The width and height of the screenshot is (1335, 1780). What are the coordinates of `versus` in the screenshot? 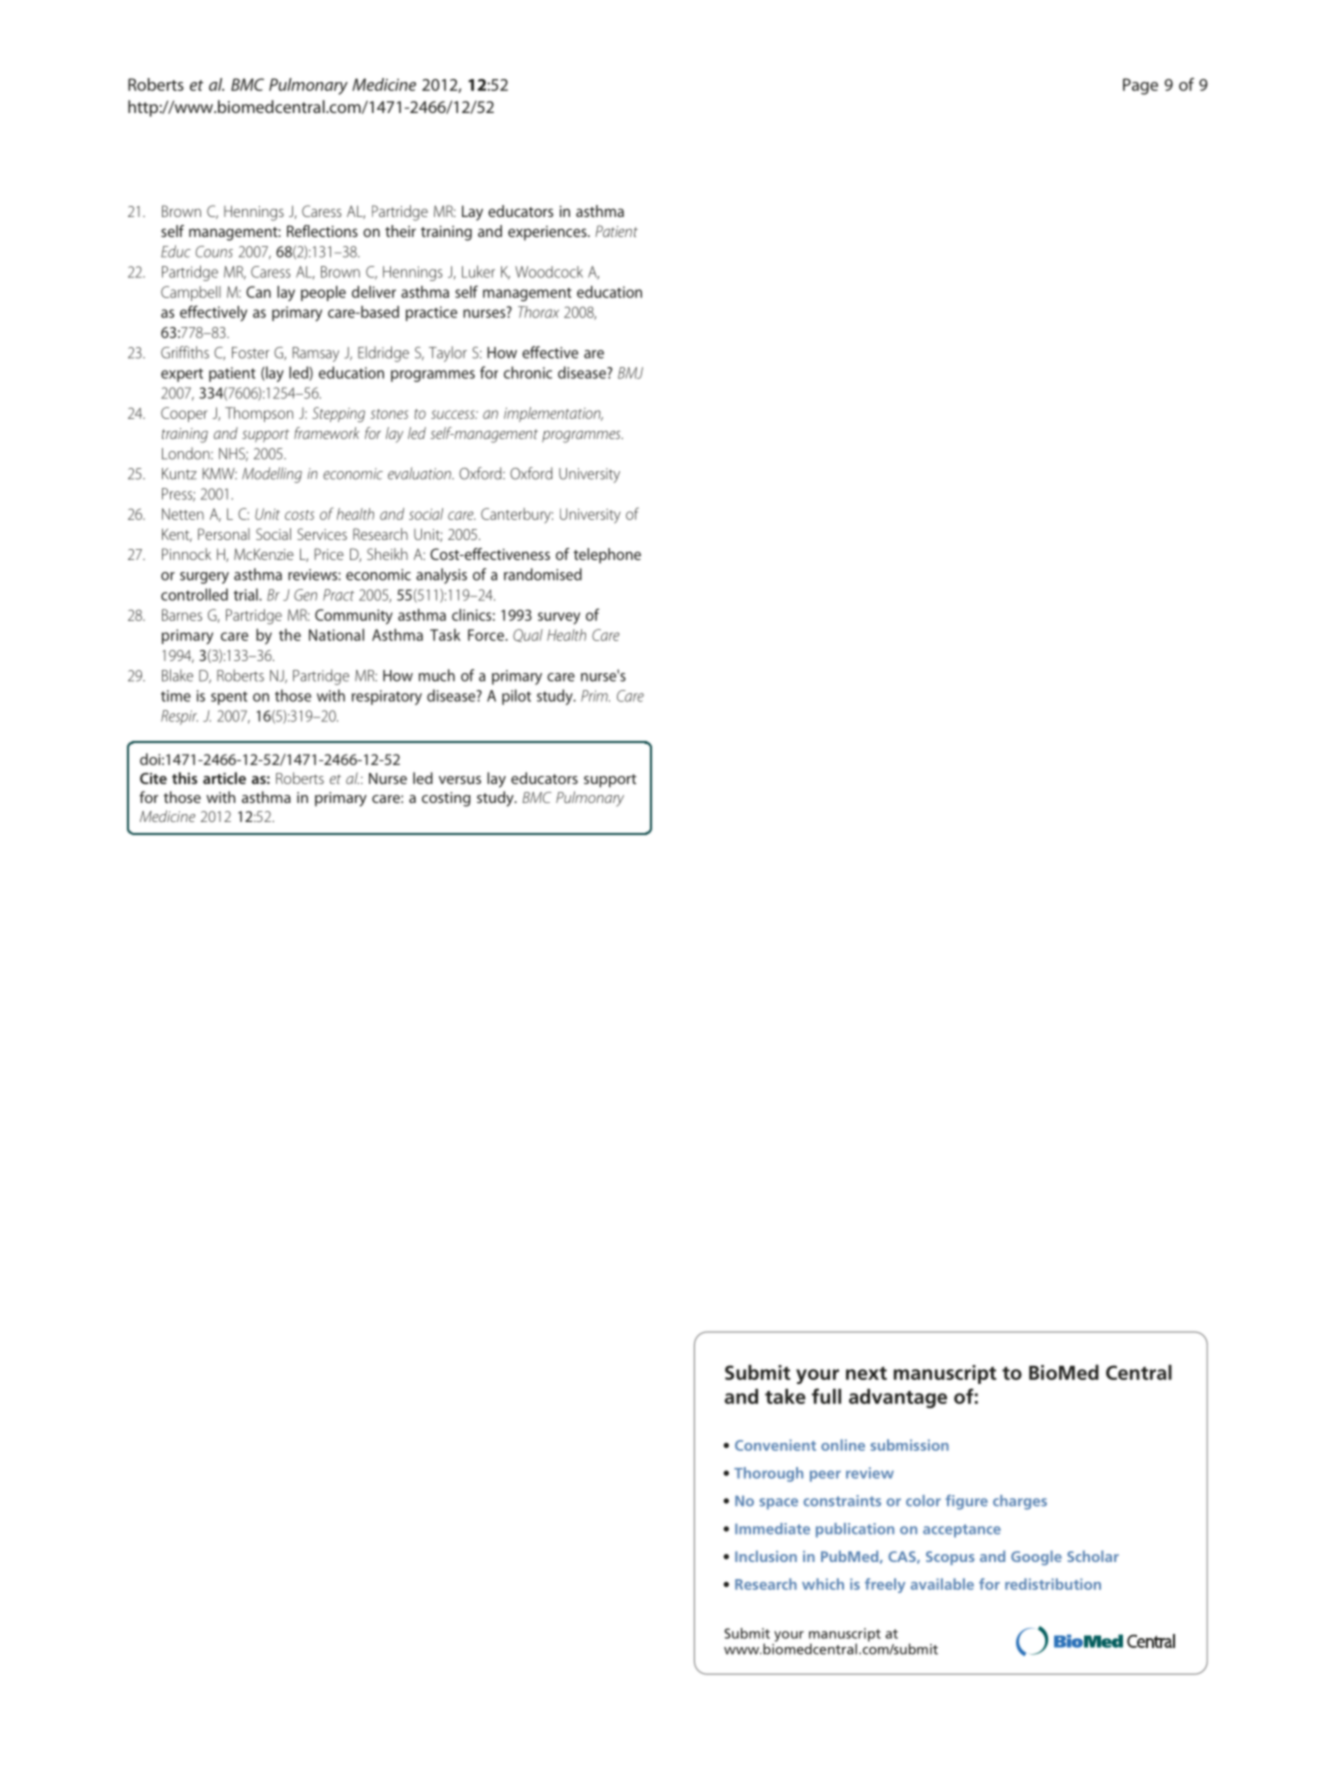 It's located at (460, 780).
